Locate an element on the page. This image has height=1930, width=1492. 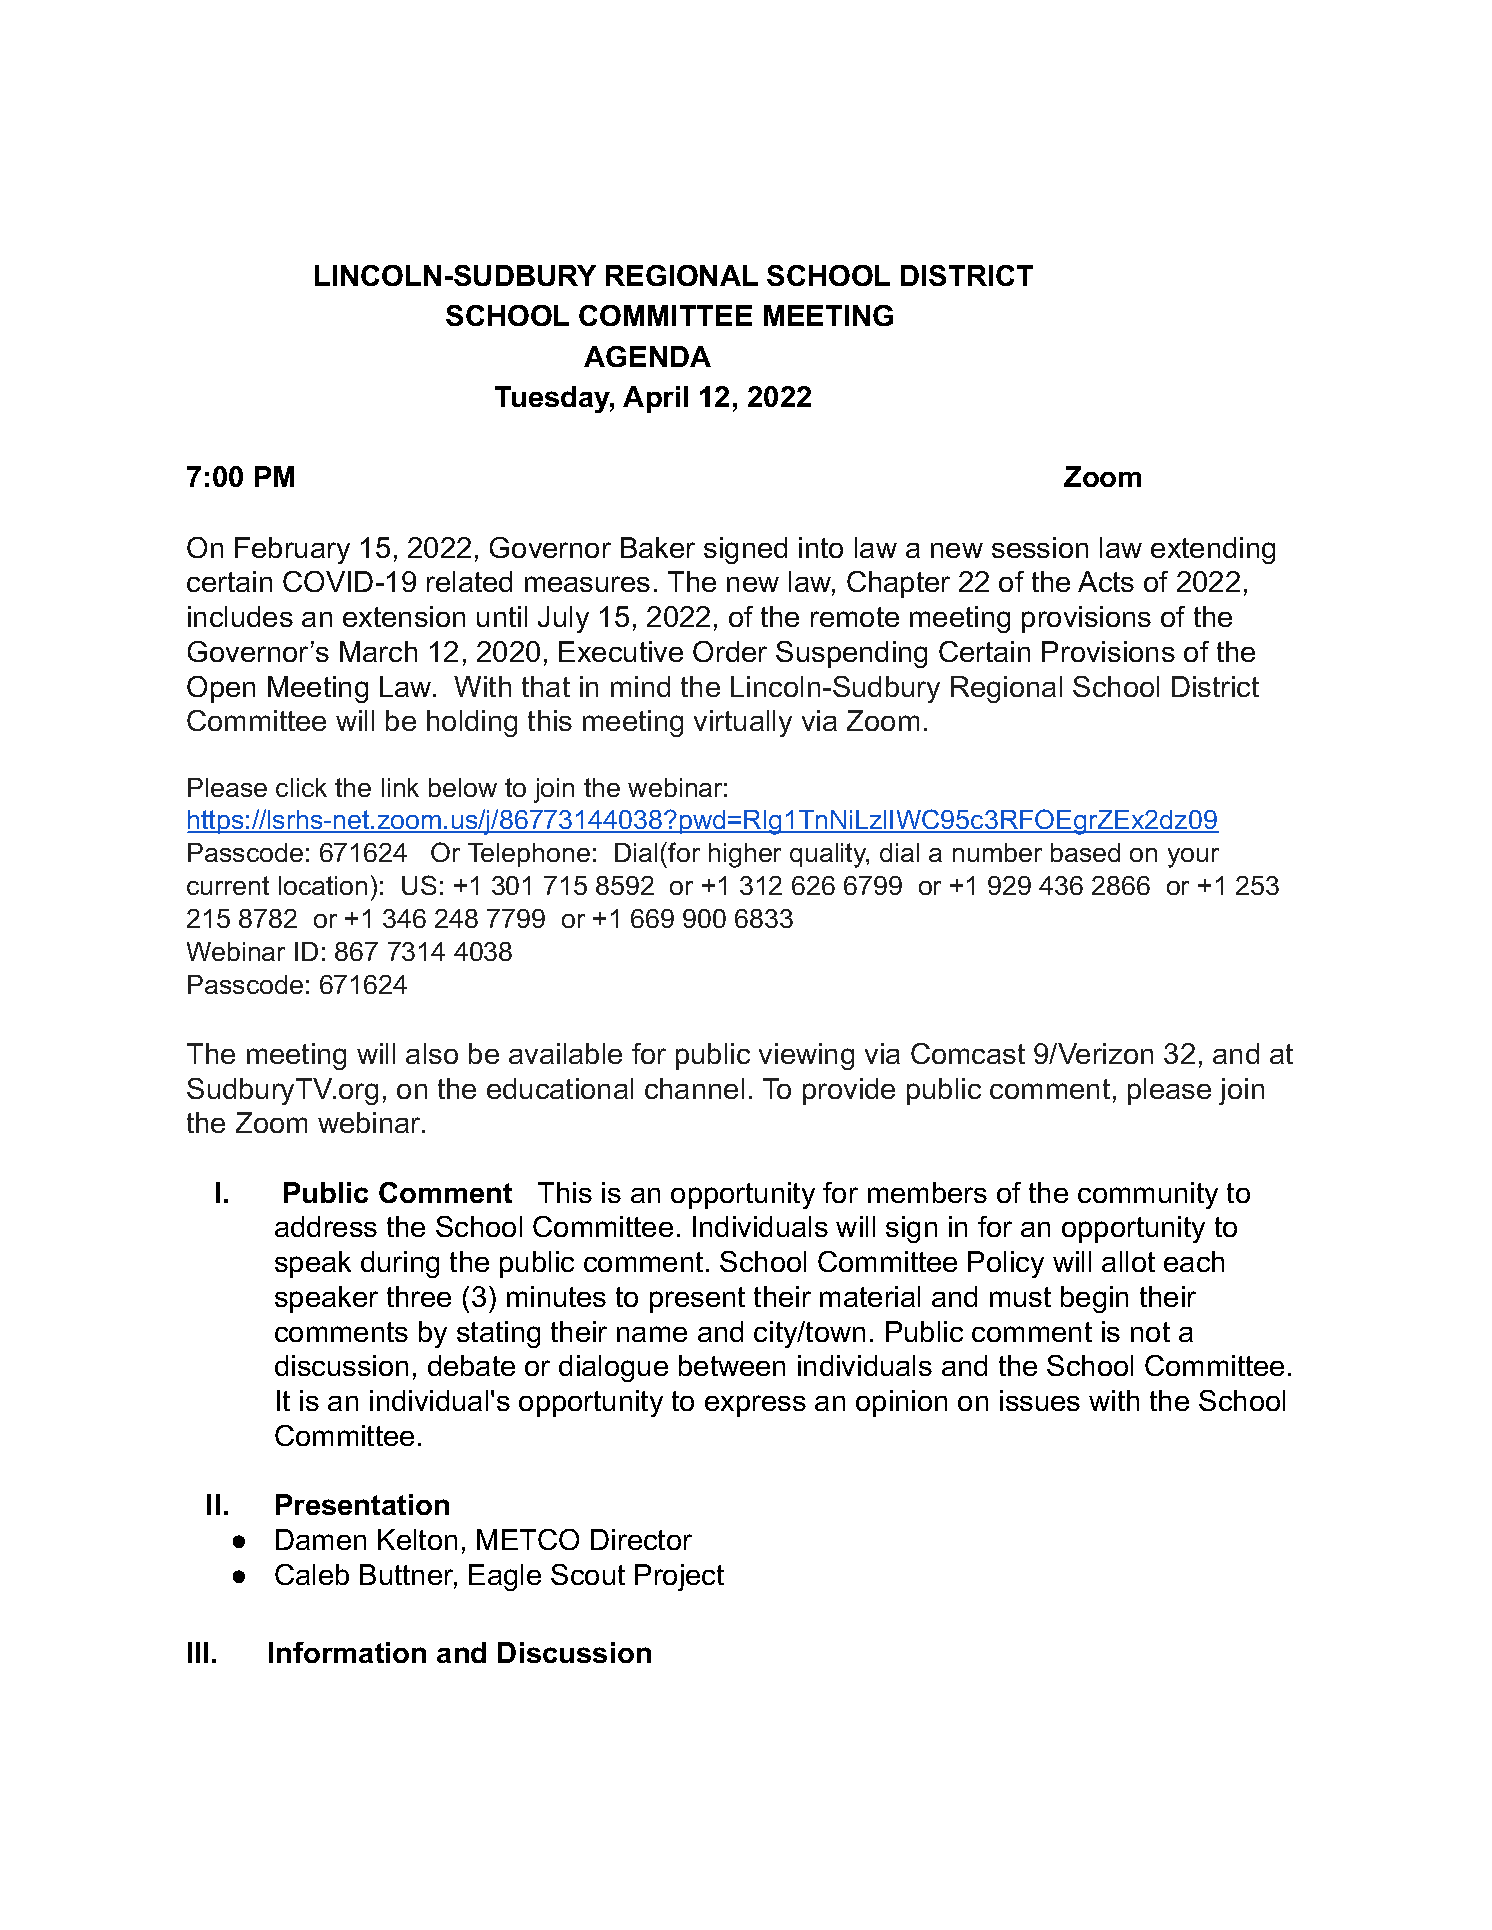
Project is located at coordinates (679, 1577).
